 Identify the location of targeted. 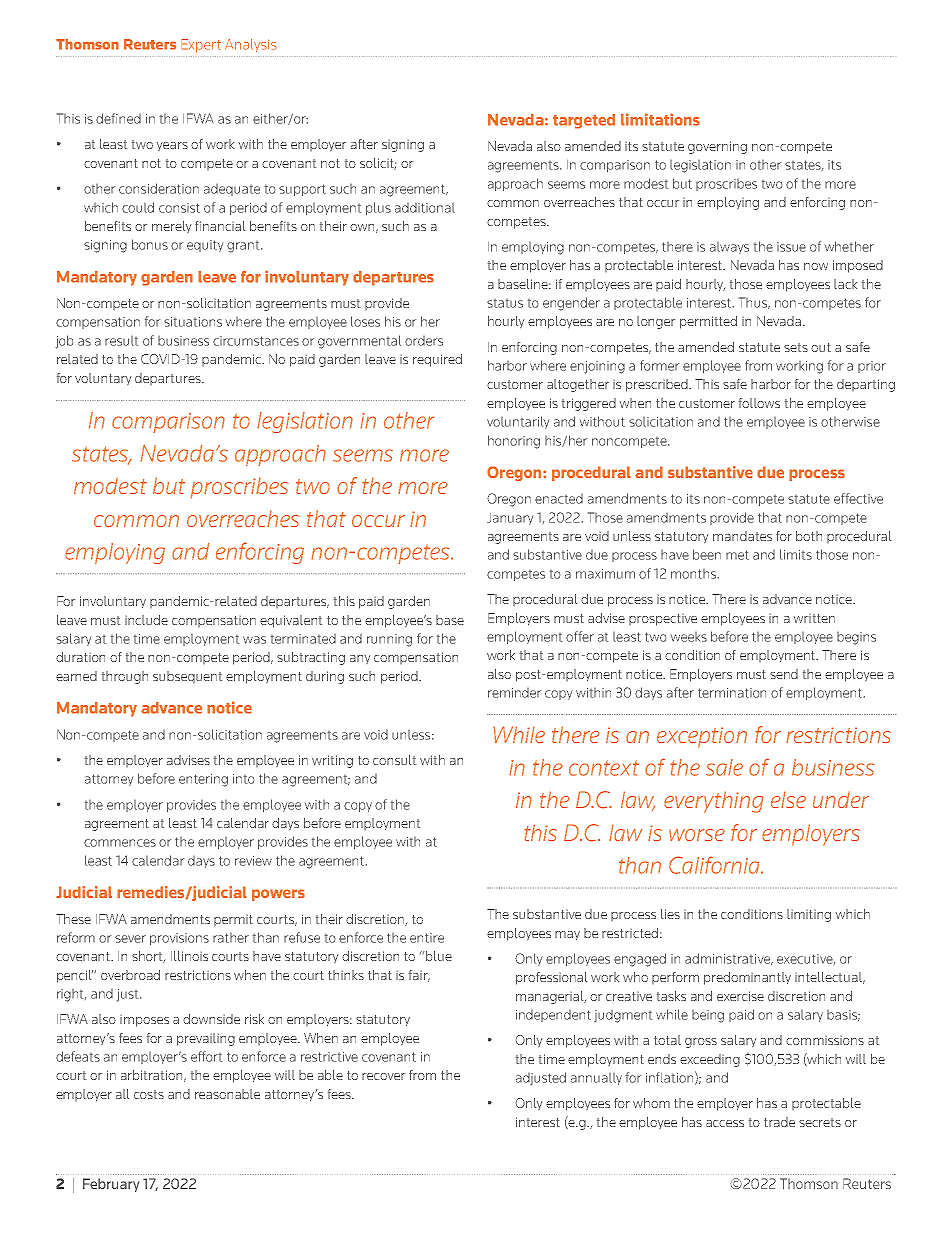
(584, 121).
